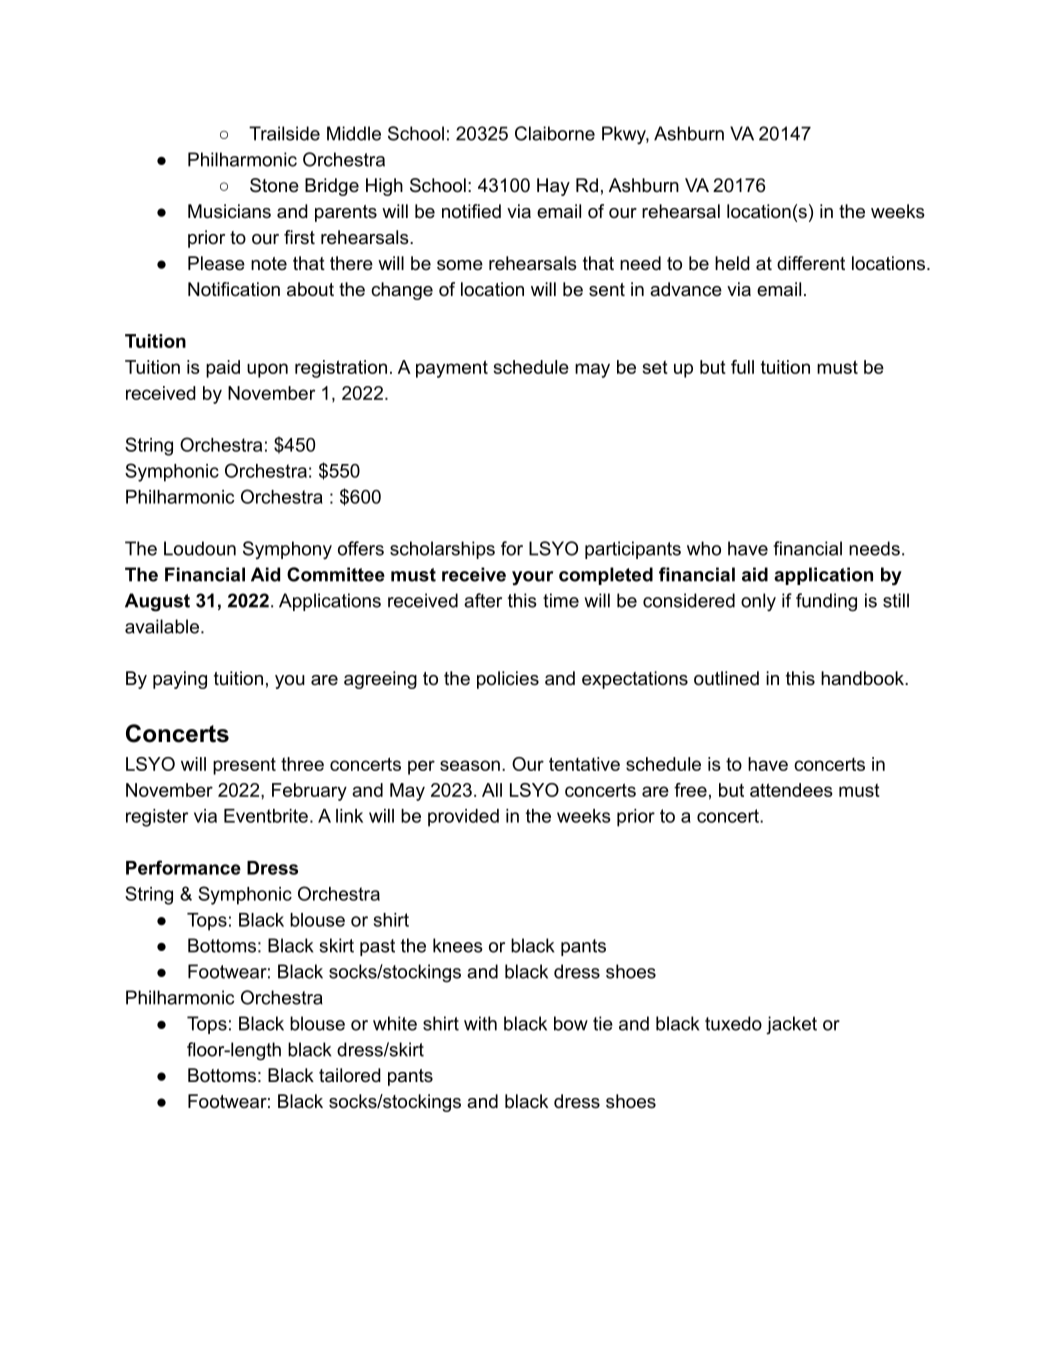  I want to click on tailored, so click(350, 1075).
